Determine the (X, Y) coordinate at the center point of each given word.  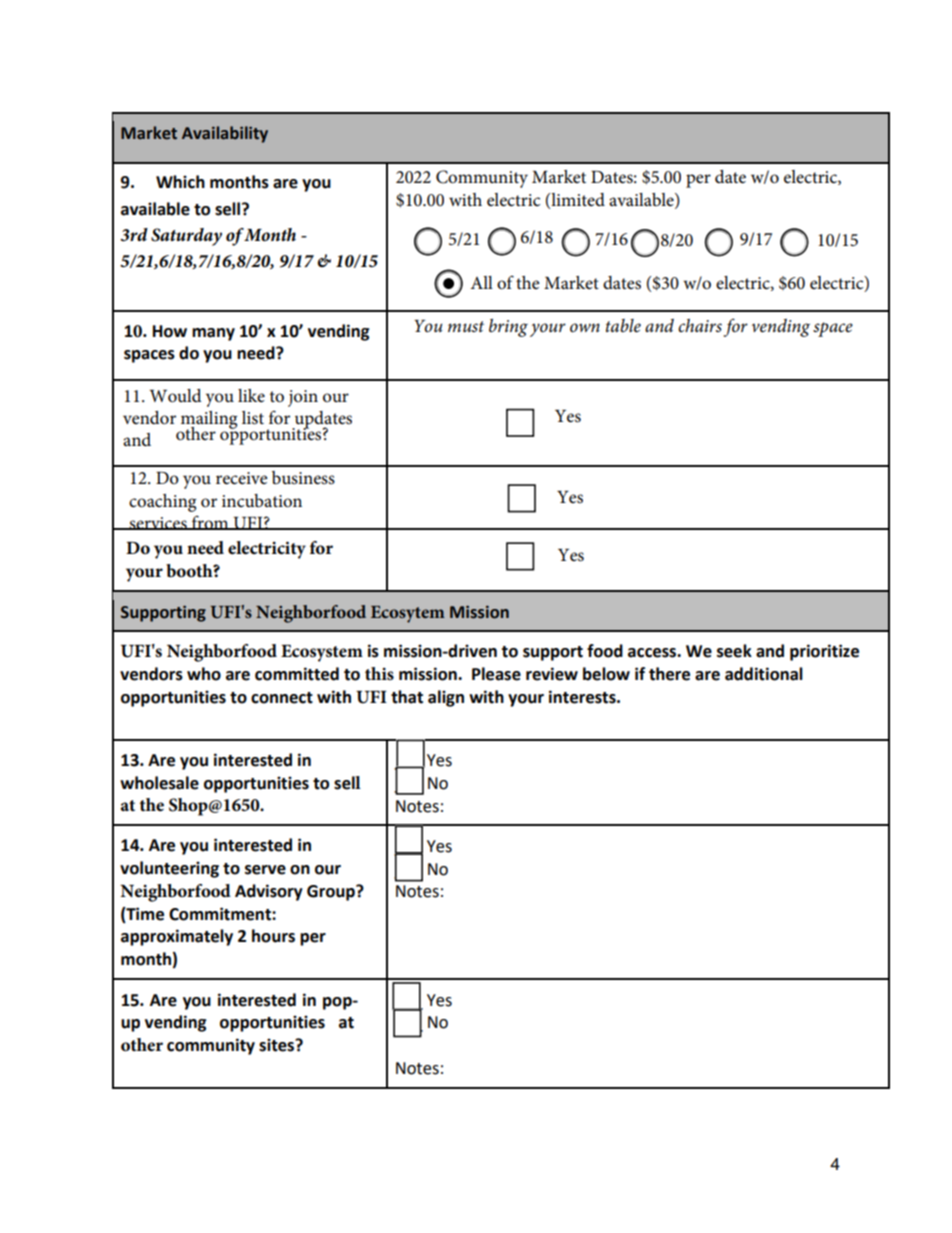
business (303, 478)
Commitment (221, 914)
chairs (700, 325)
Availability (225, 134)
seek (734, 651)
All (481, 282)
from (210, 523)
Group (332, 893)
